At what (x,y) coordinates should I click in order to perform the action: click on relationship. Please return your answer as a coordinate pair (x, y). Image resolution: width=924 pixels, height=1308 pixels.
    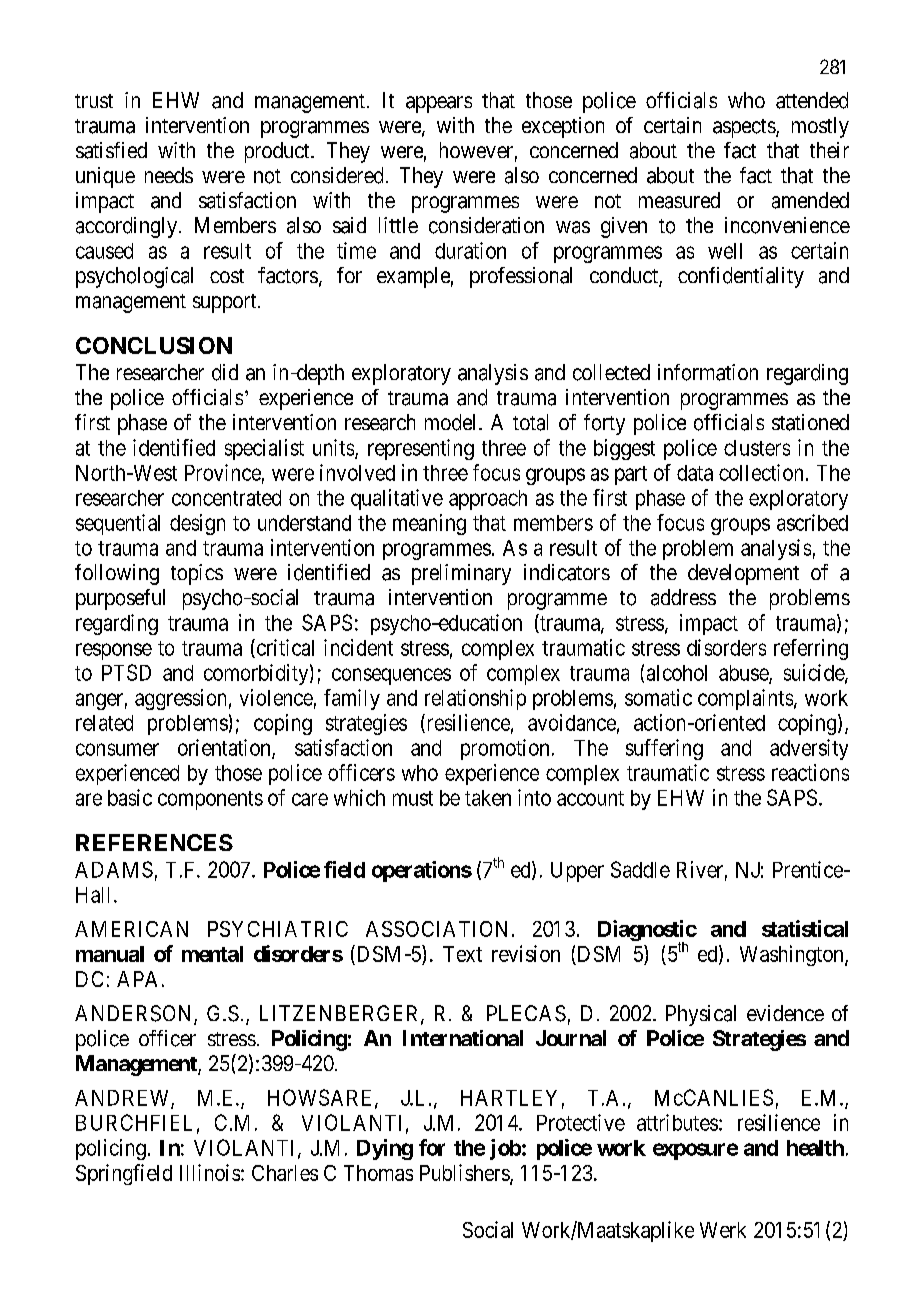
    Looking at the image, I should click on (475, 699).
